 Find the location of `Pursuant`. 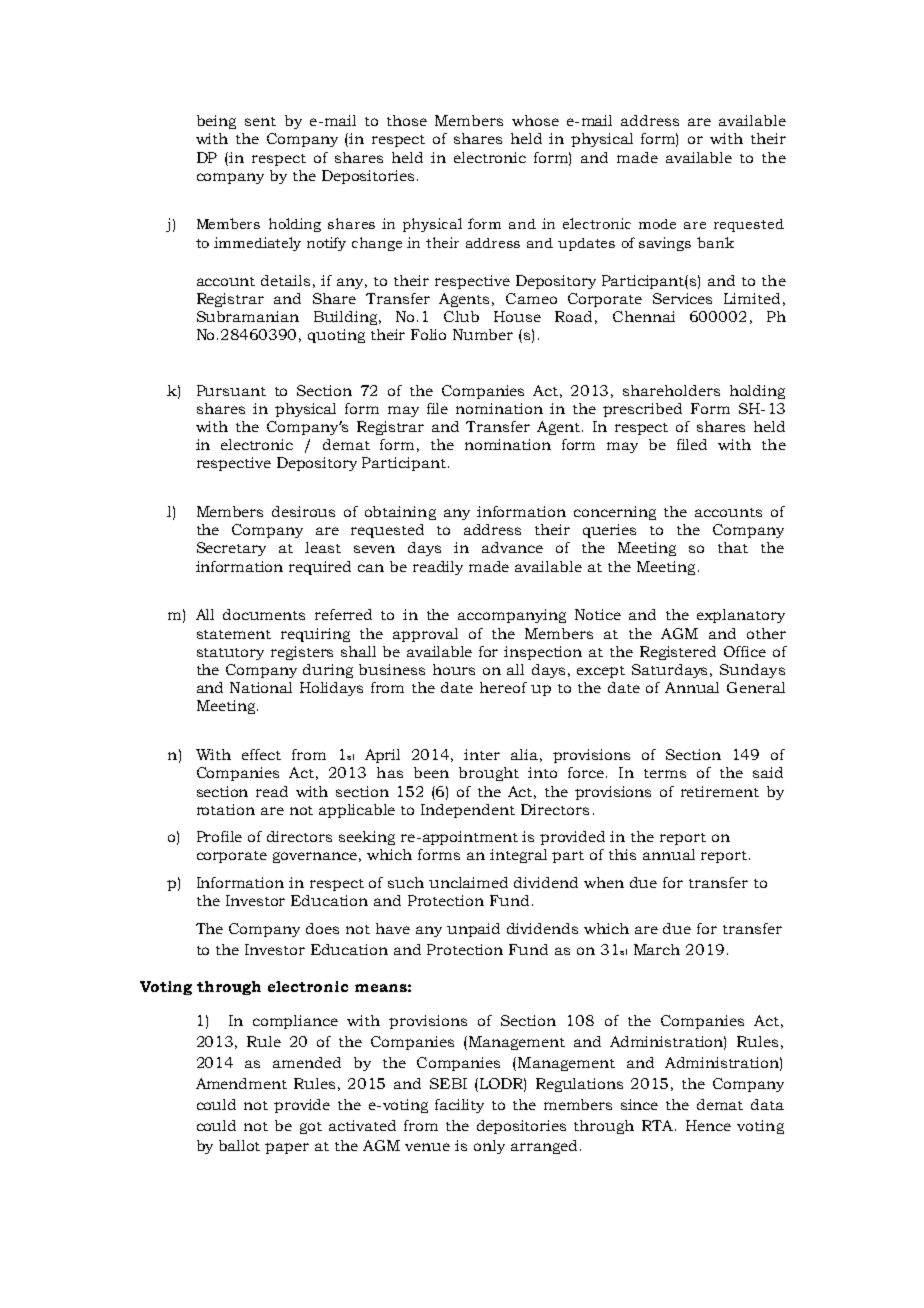

Pursuant is located at coordinates (231, 390).
